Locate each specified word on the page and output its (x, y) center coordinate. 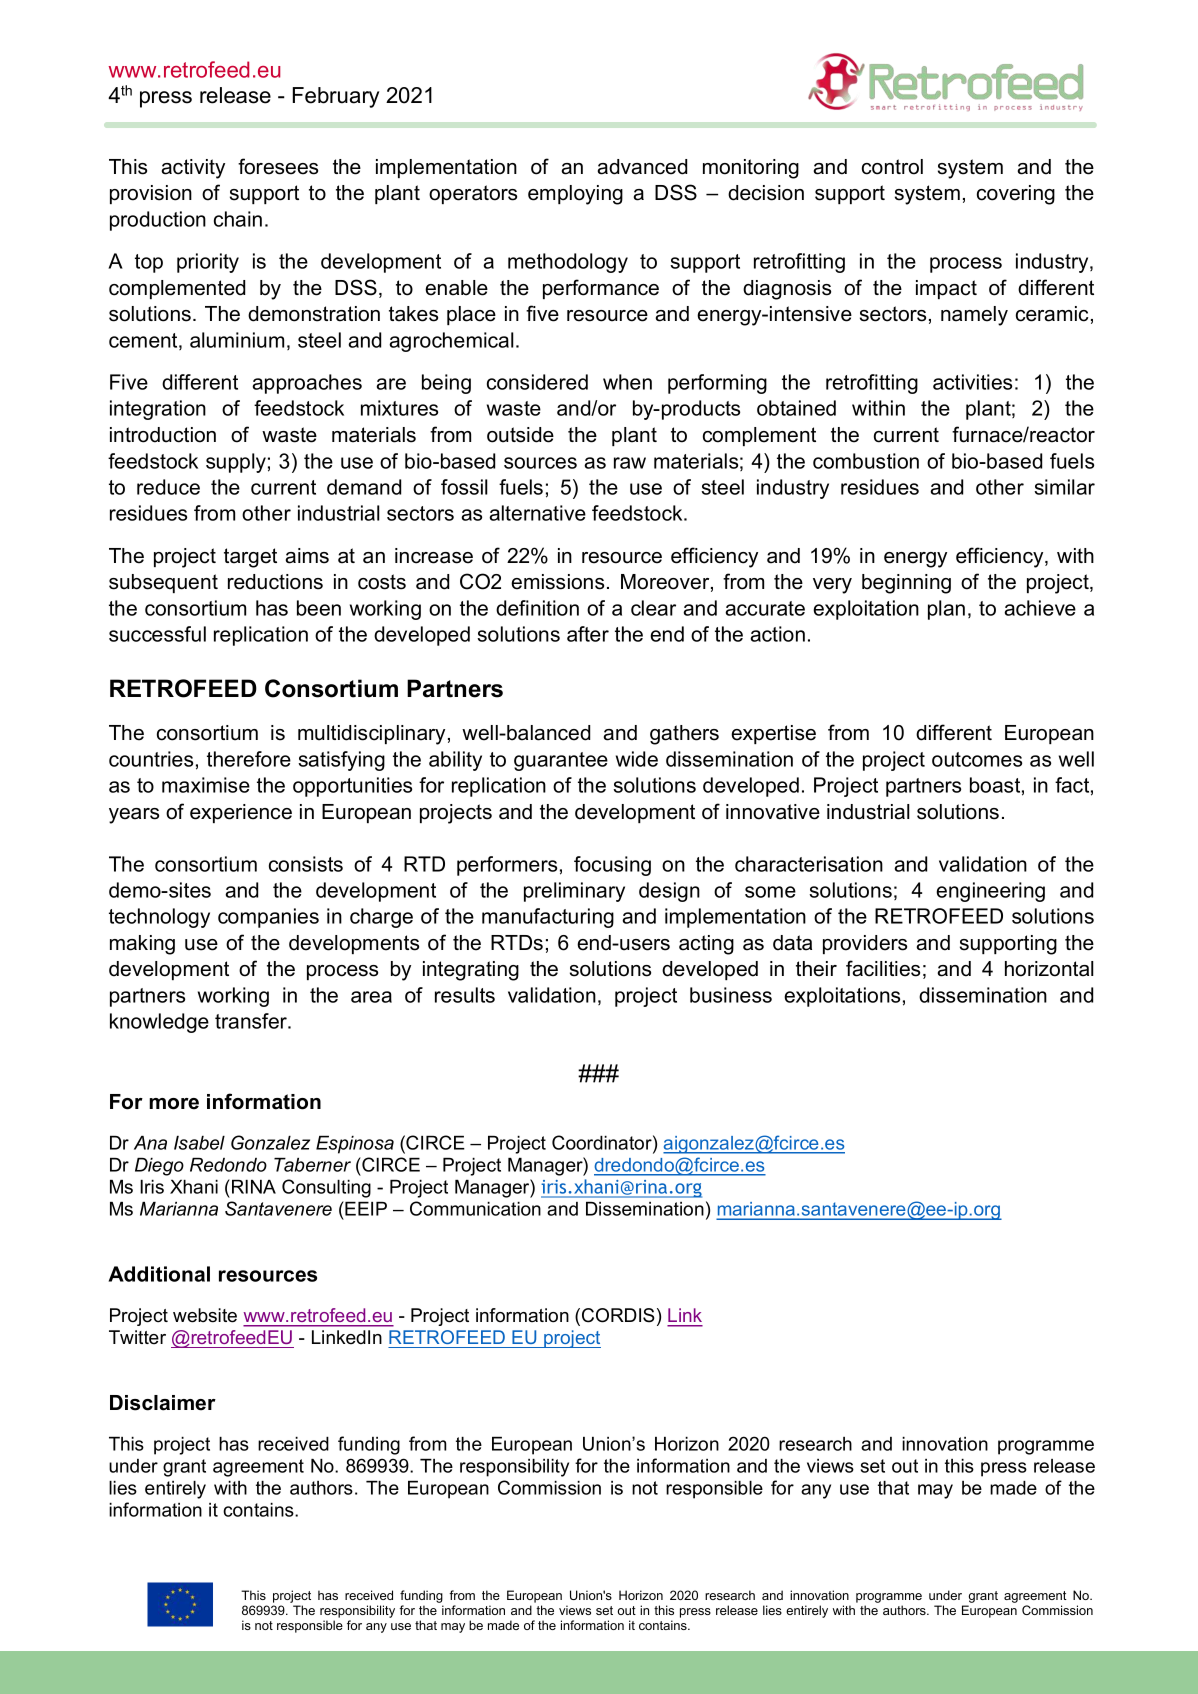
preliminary (574, 892)
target (250, 558)
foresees (278, 166)
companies (268, 918)
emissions (557, 582)
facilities (883, 968)
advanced (642, 167)
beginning (906, 584)
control (892, 167)
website (205, 1315)
